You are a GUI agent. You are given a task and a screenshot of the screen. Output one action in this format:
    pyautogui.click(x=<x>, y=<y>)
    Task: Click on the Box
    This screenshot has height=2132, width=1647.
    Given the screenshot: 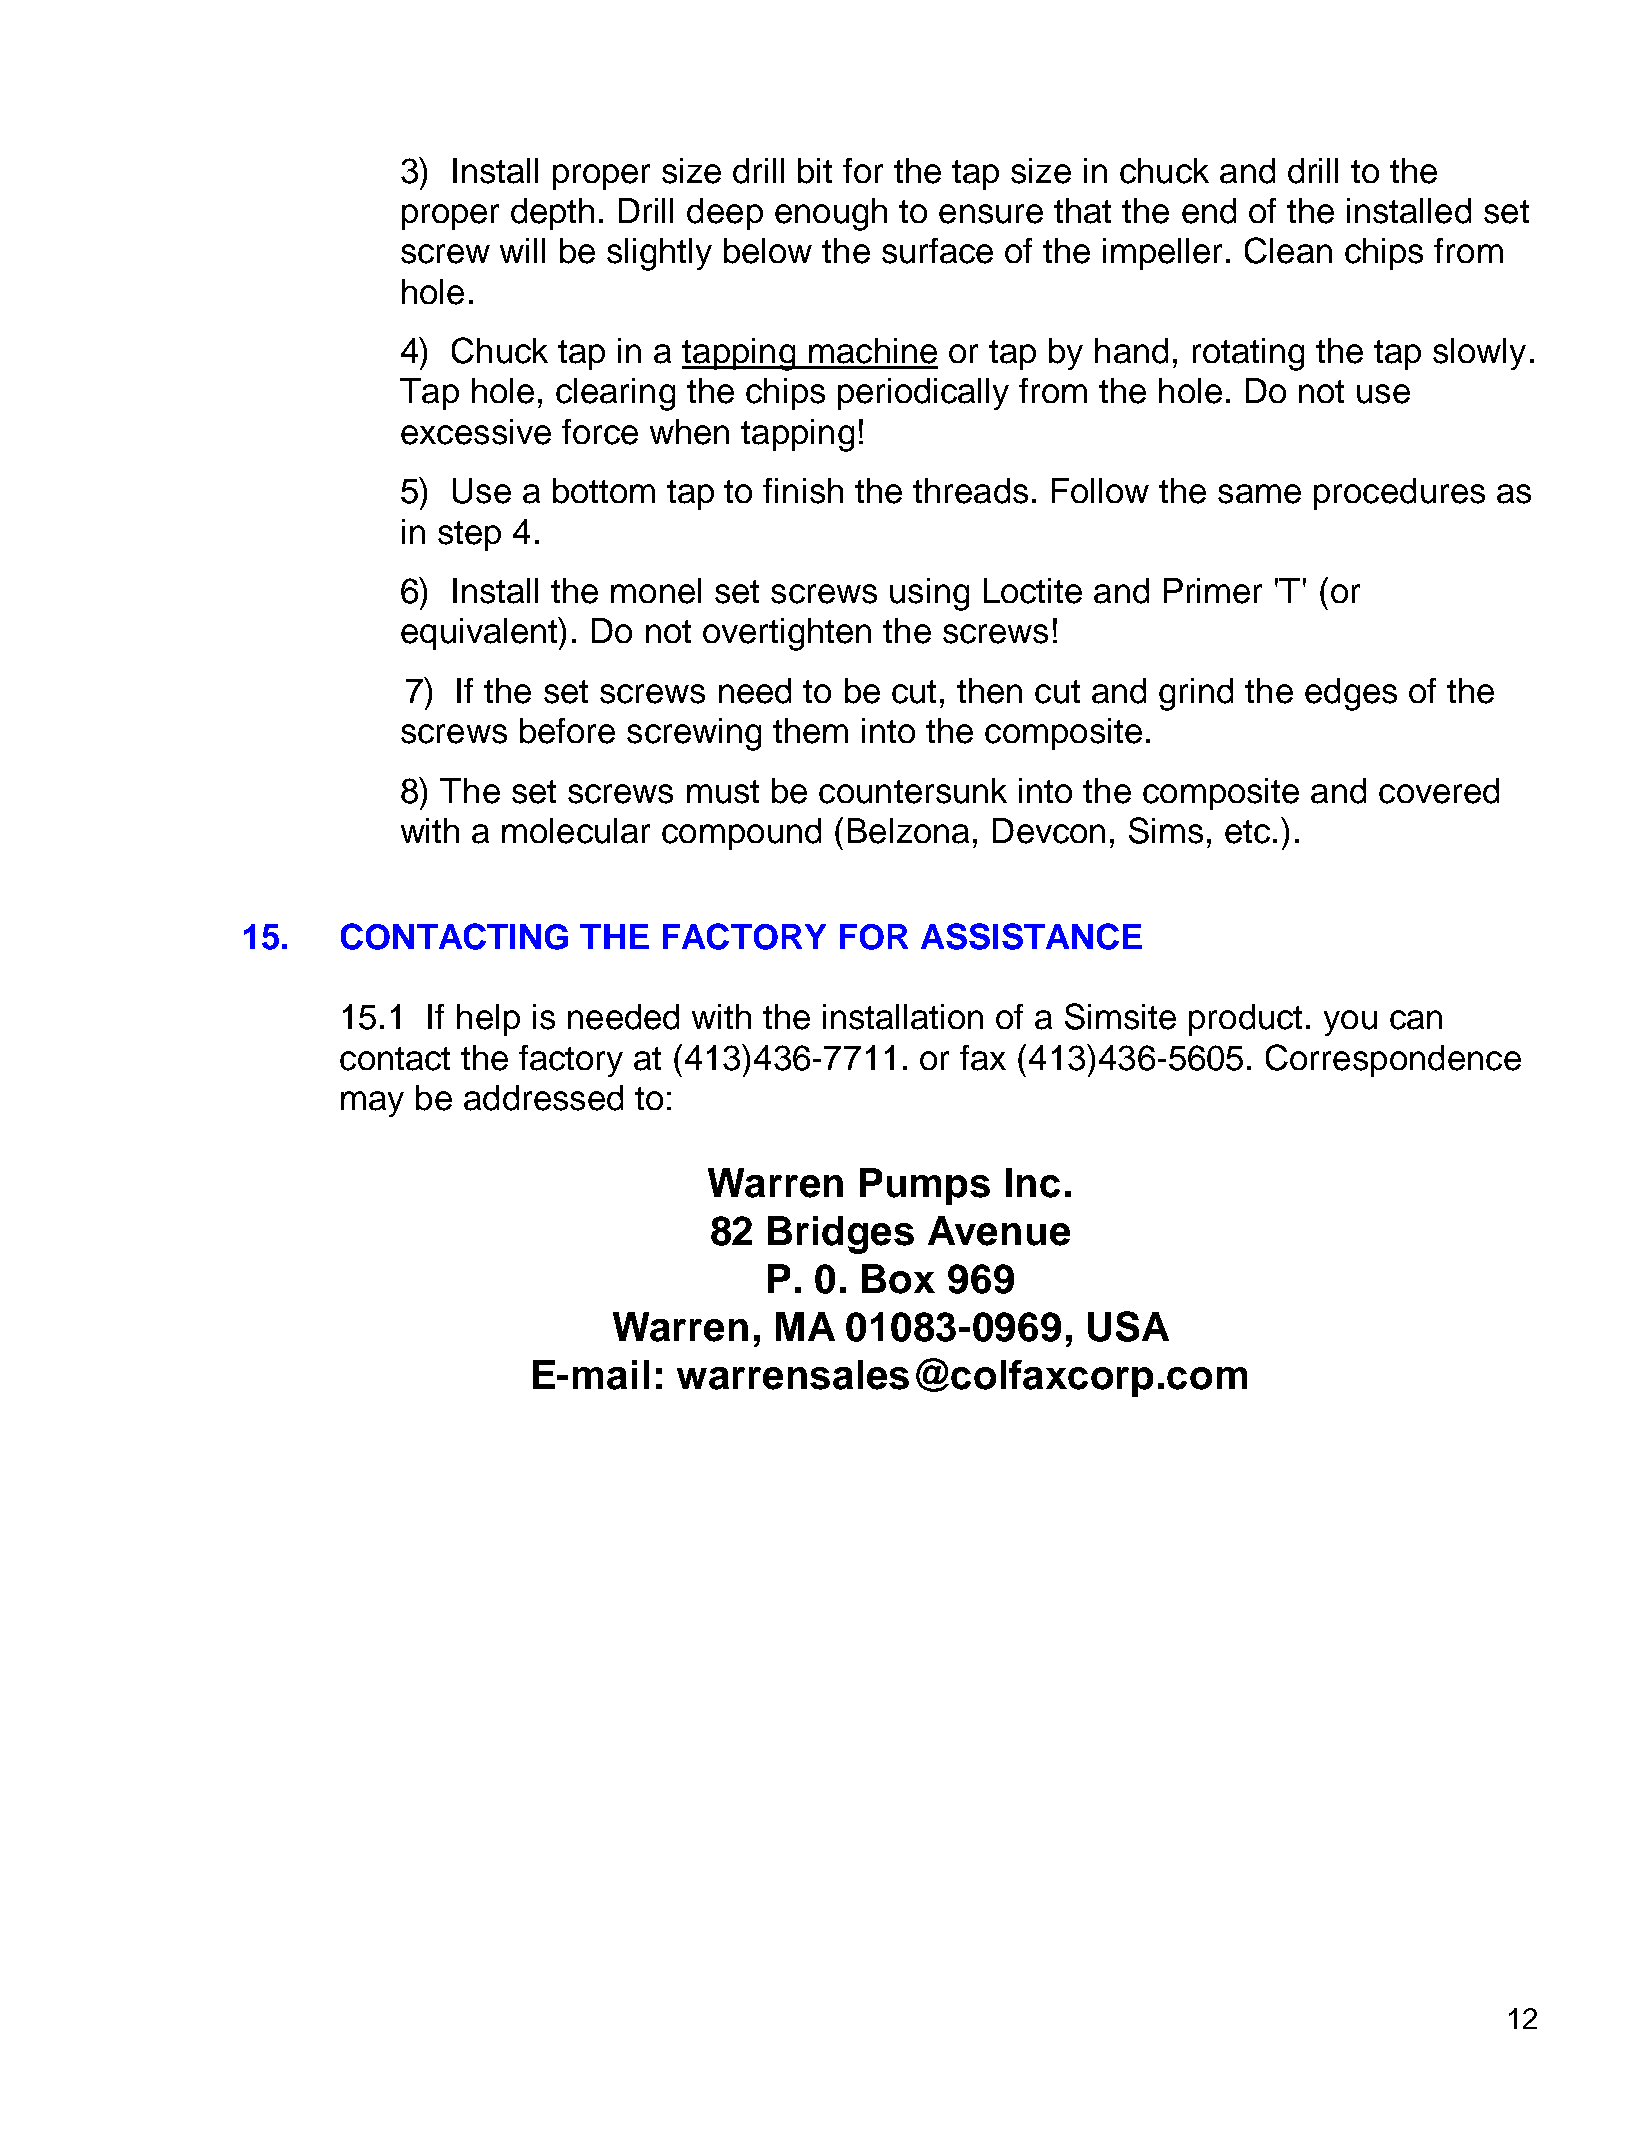 What is the action you would take?
    pyautogui.click(x=898, y=1279)
